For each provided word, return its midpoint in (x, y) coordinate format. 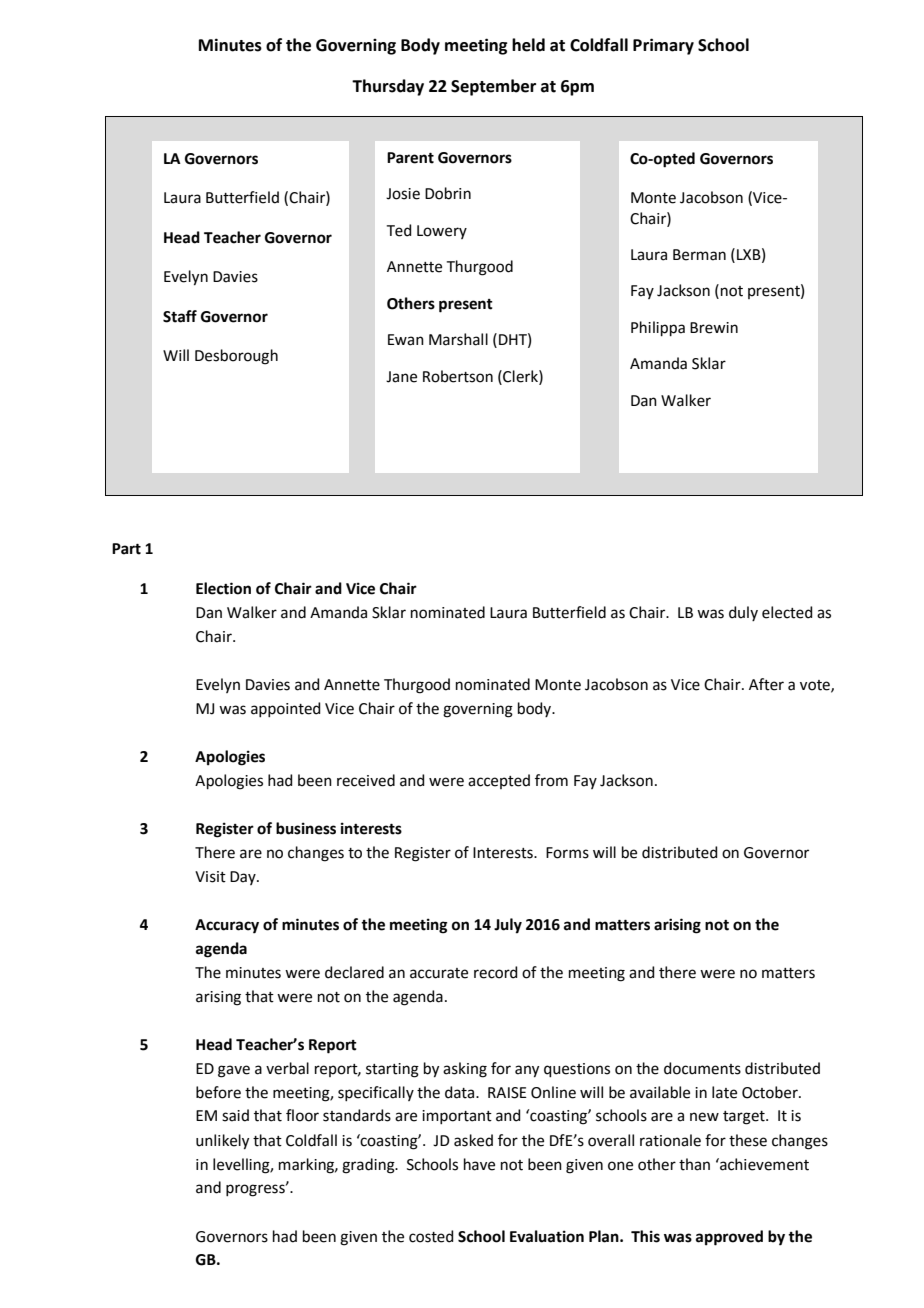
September (493, 87)
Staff (180, 316)
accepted (499, 781)
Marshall (458, 339)
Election (223, 588)
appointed (286, 709)
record (496, 972)
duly (743, 613)
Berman (699, 255)
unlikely (222, 1142)
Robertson (458, 376)
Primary (663, 46)
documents (702, 1068)
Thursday (388, 87)
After (766, 684)
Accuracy (227, 926)
